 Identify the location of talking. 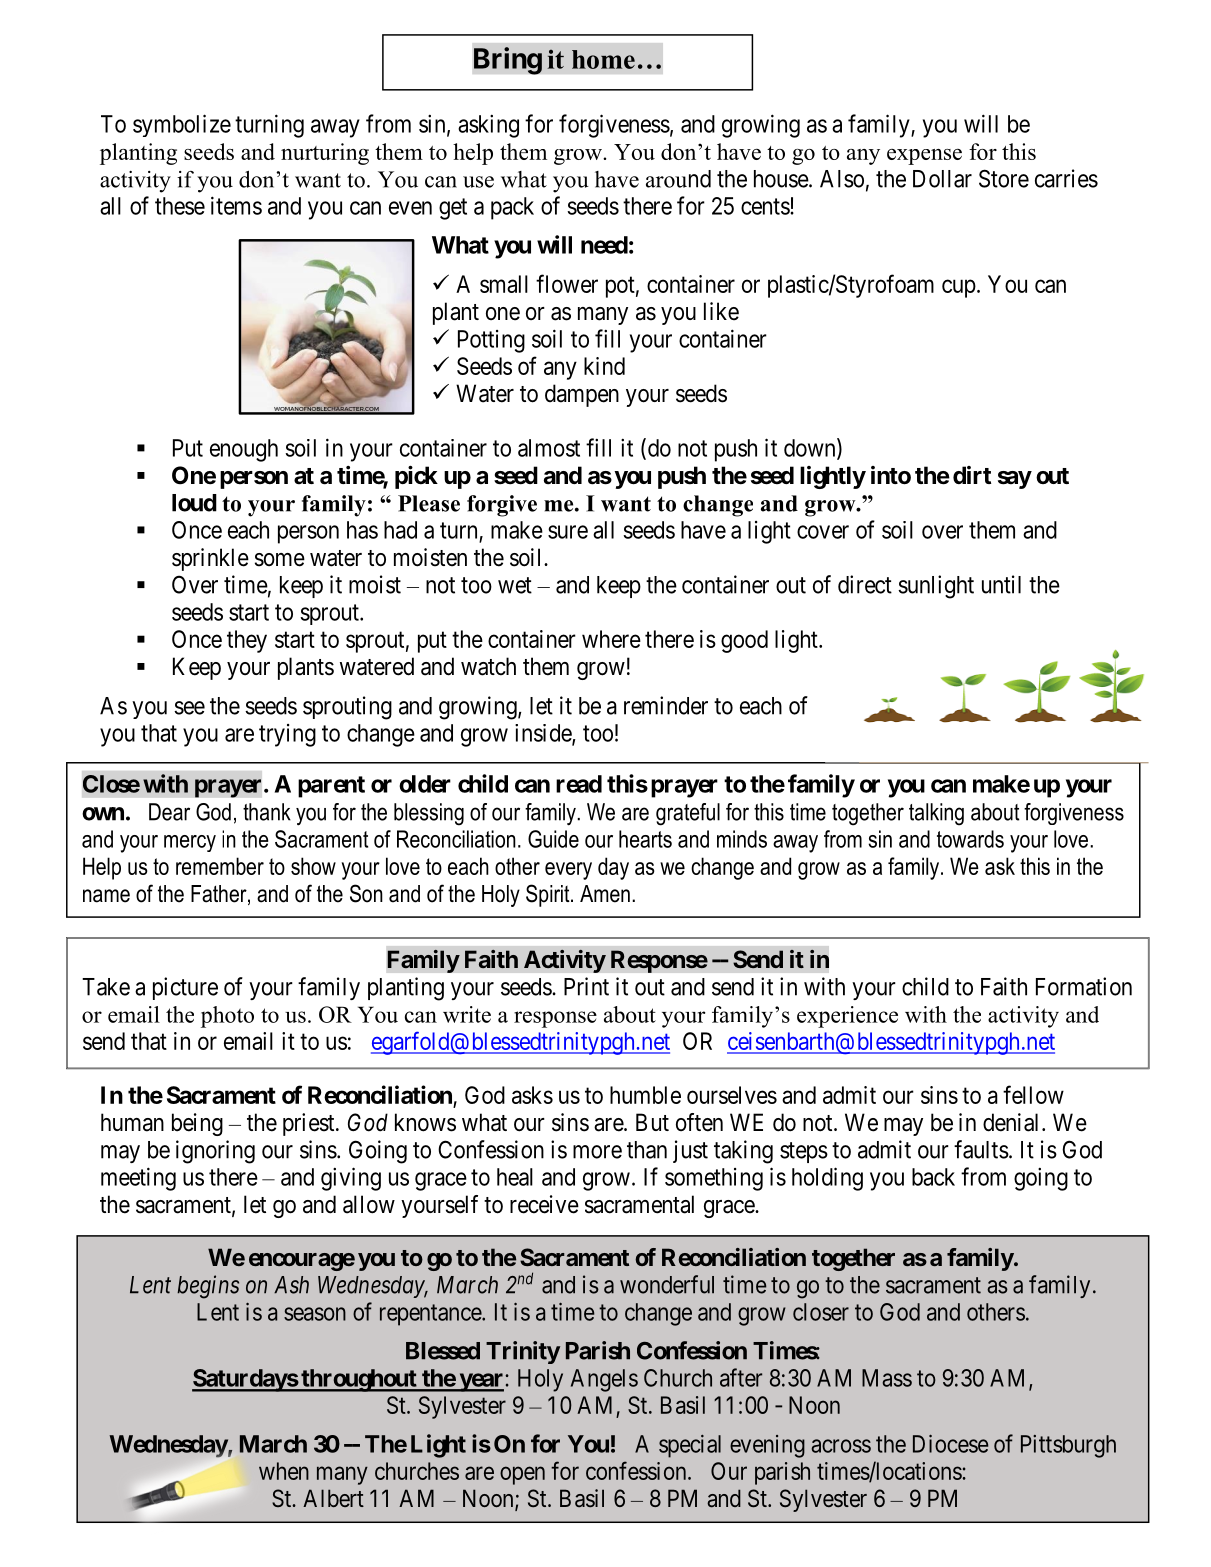
(936, 814).
